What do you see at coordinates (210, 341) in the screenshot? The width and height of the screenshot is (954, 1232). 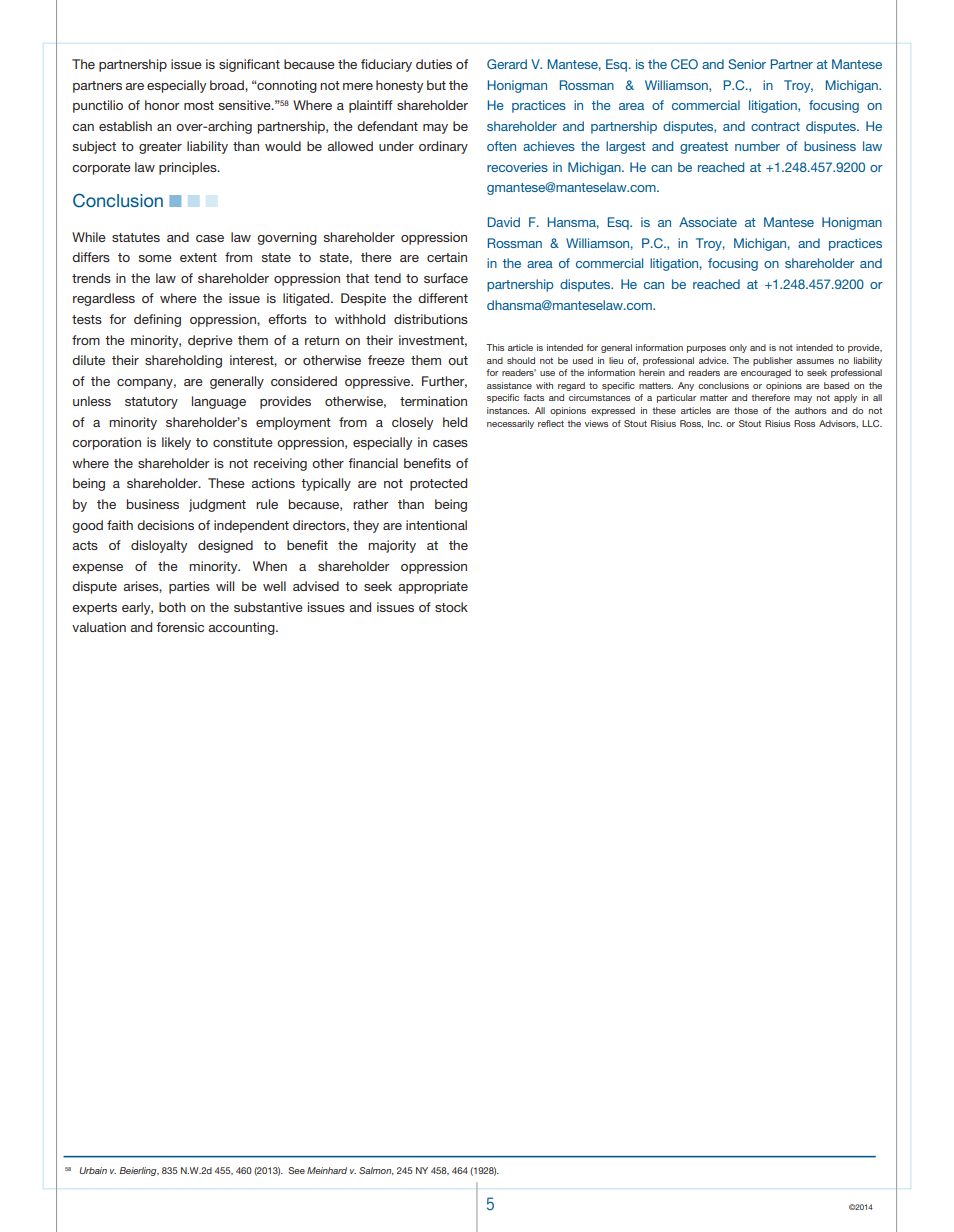 I see `deprive` at bounding box center [210, 341].
